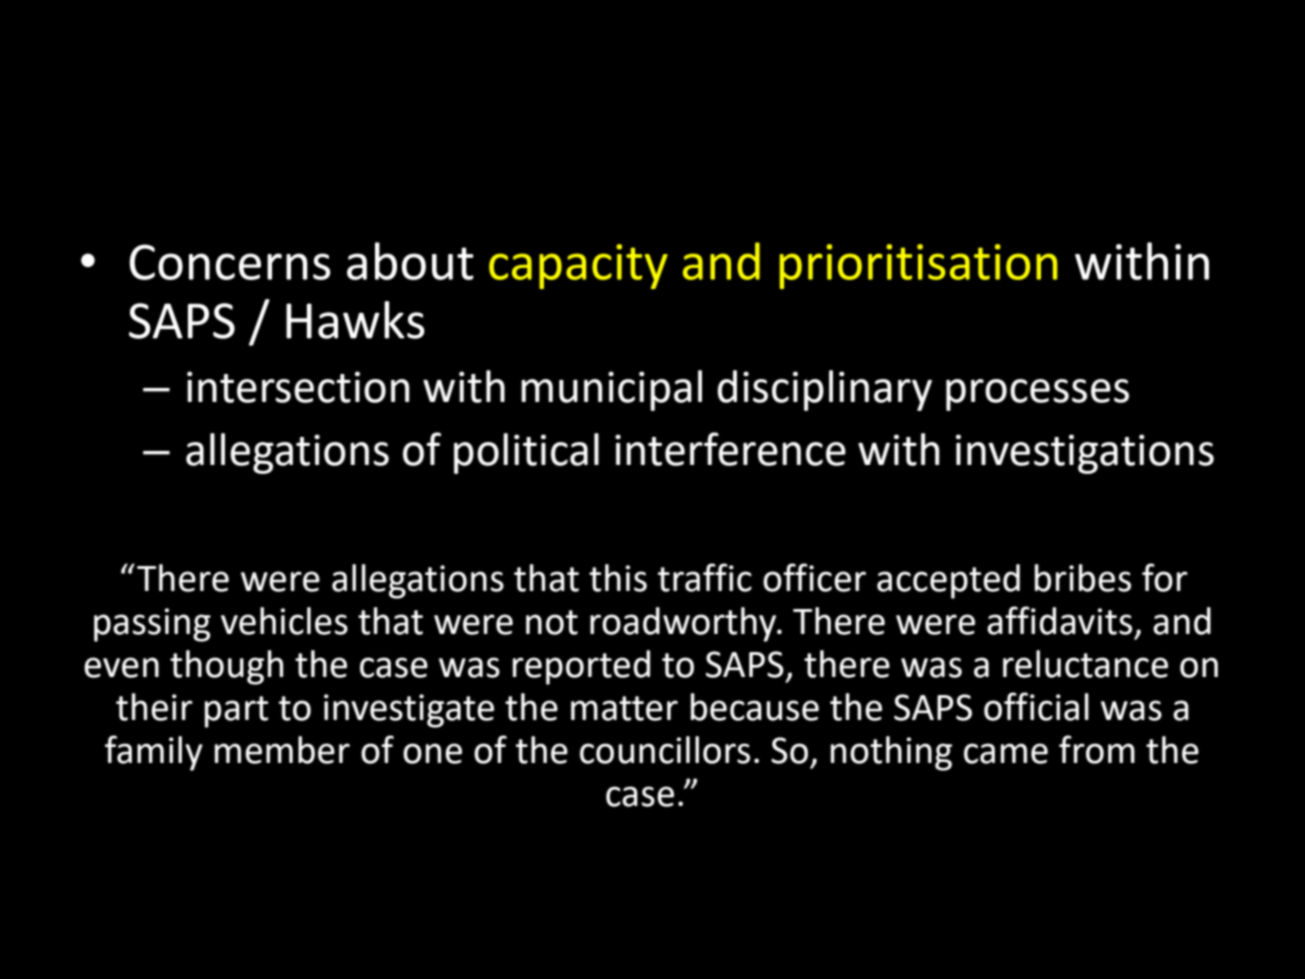 The width and height of the image is (1305, 979). What do you see at coordinates (578, 266) in the image?
I see `capacity` at bounding box center [578, 266].
